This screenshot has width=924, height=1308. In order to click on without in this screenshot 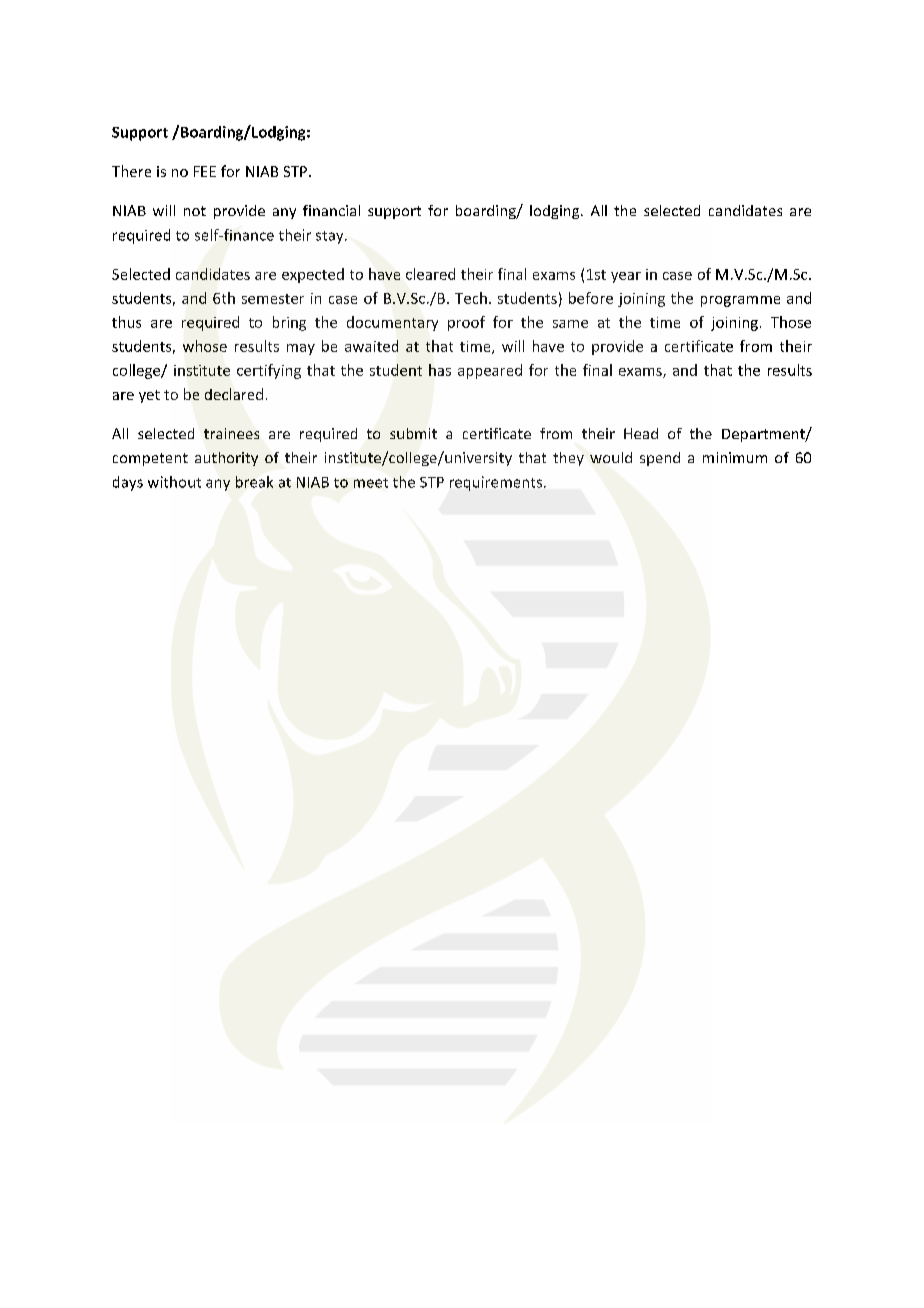, I will do `click(174, 482)`.
